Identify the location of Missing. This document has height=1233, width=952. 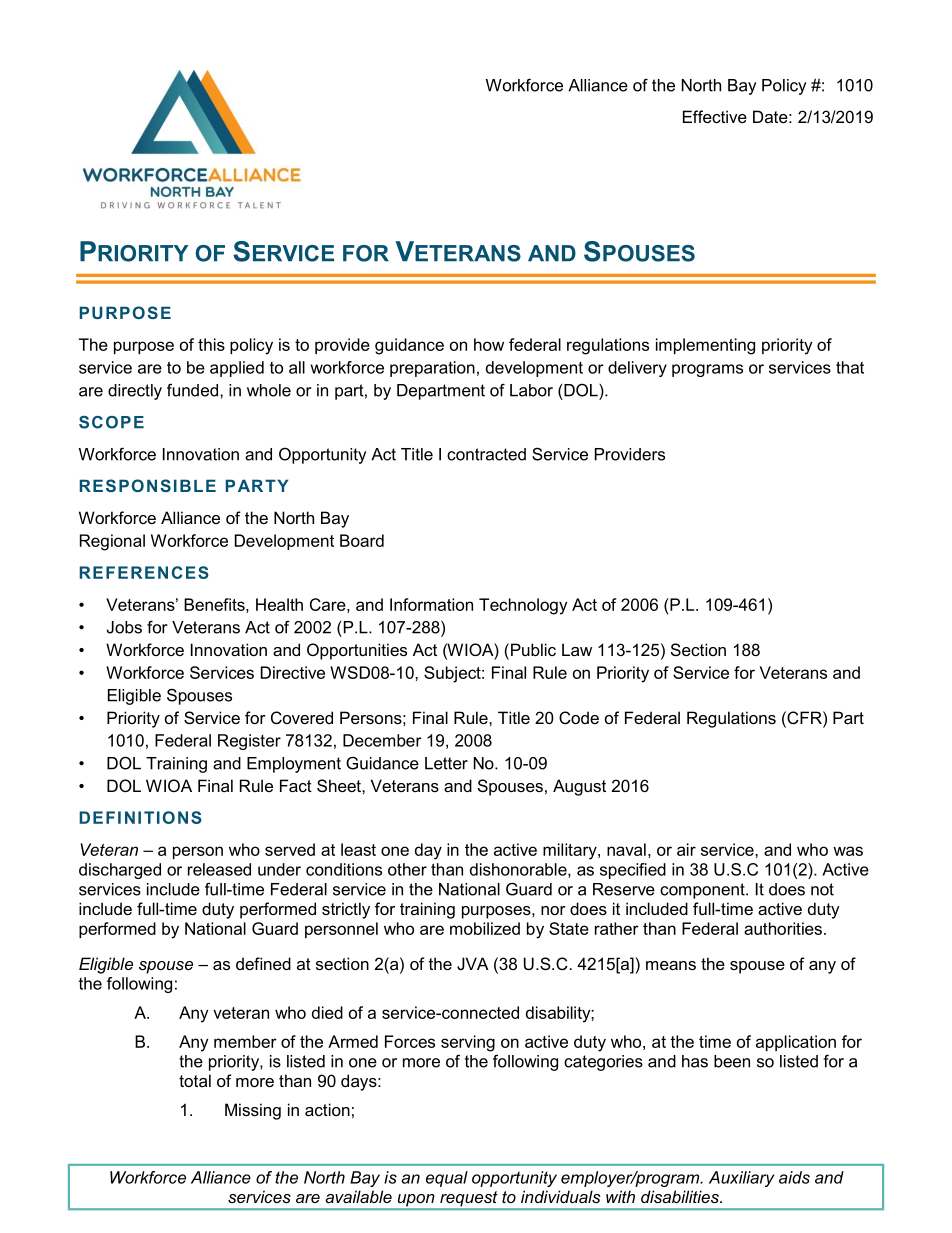
(253, 1111).
